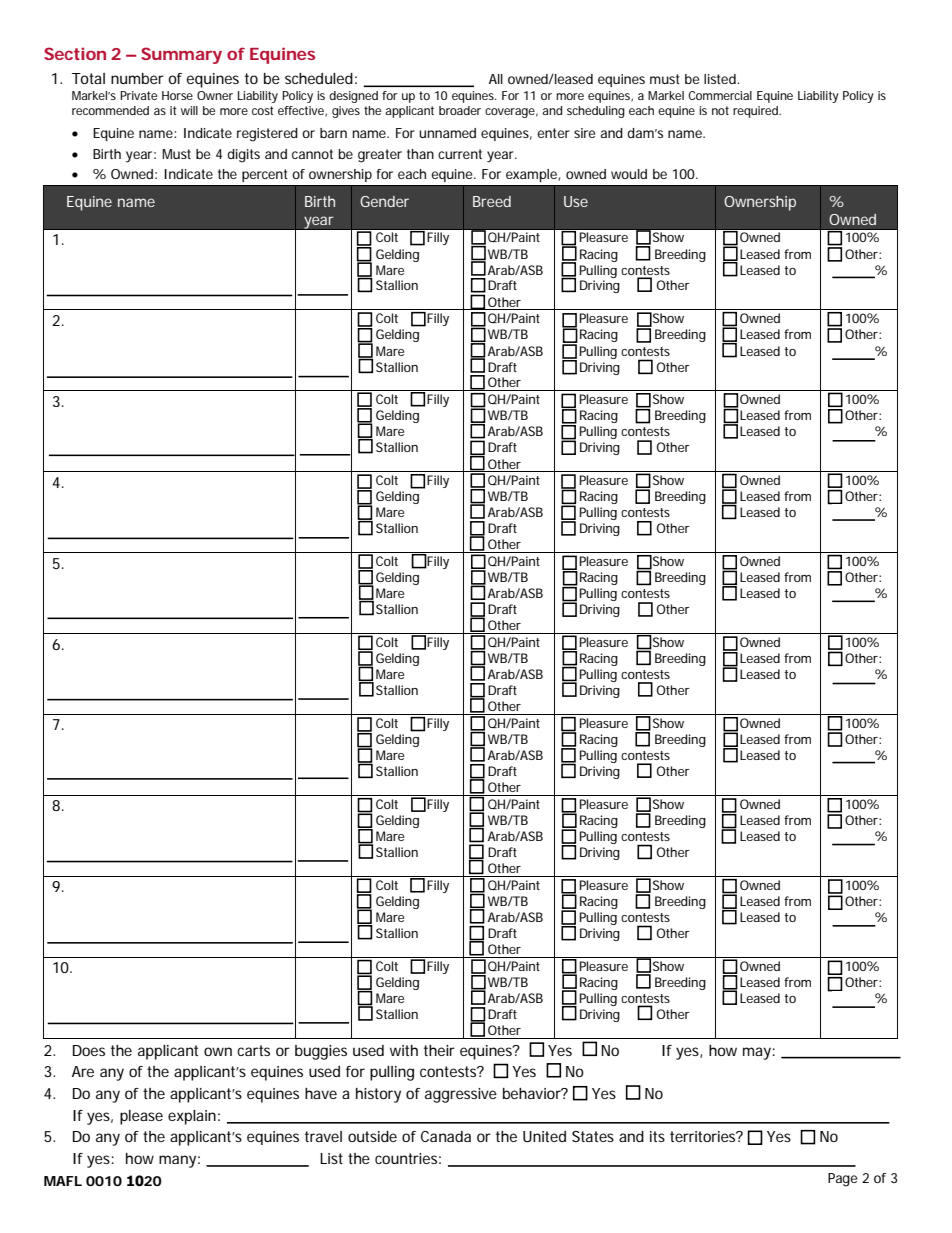 The image size is (952, 1233). I want to click on broader, so click(460, 110).
